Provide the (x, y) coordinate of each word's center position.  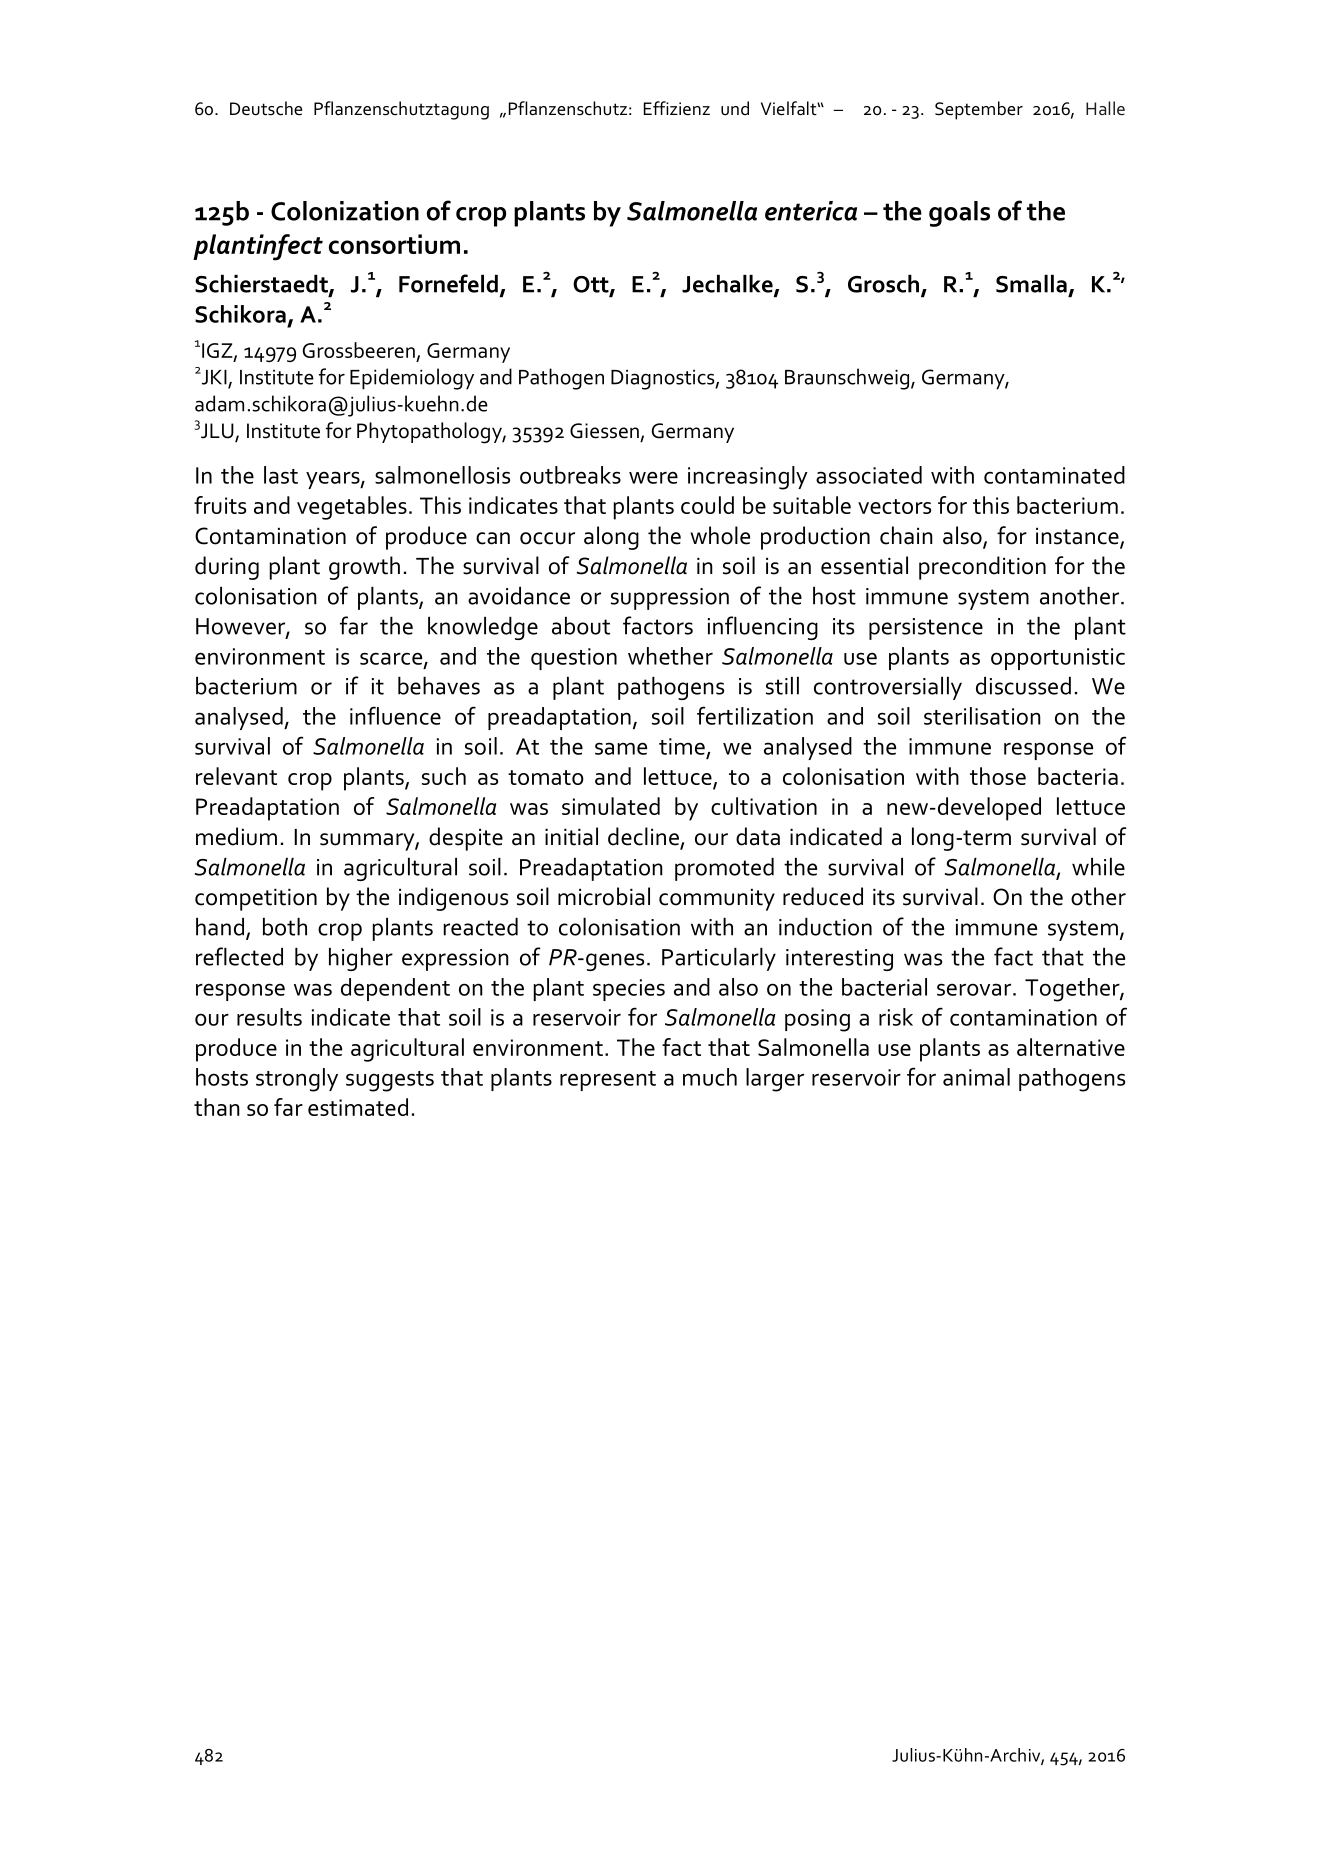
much (710, 1077)
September (979, 110)
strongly (297, 1080)
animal (976, 1077)
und (735, 108)
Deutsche (266, 108)
